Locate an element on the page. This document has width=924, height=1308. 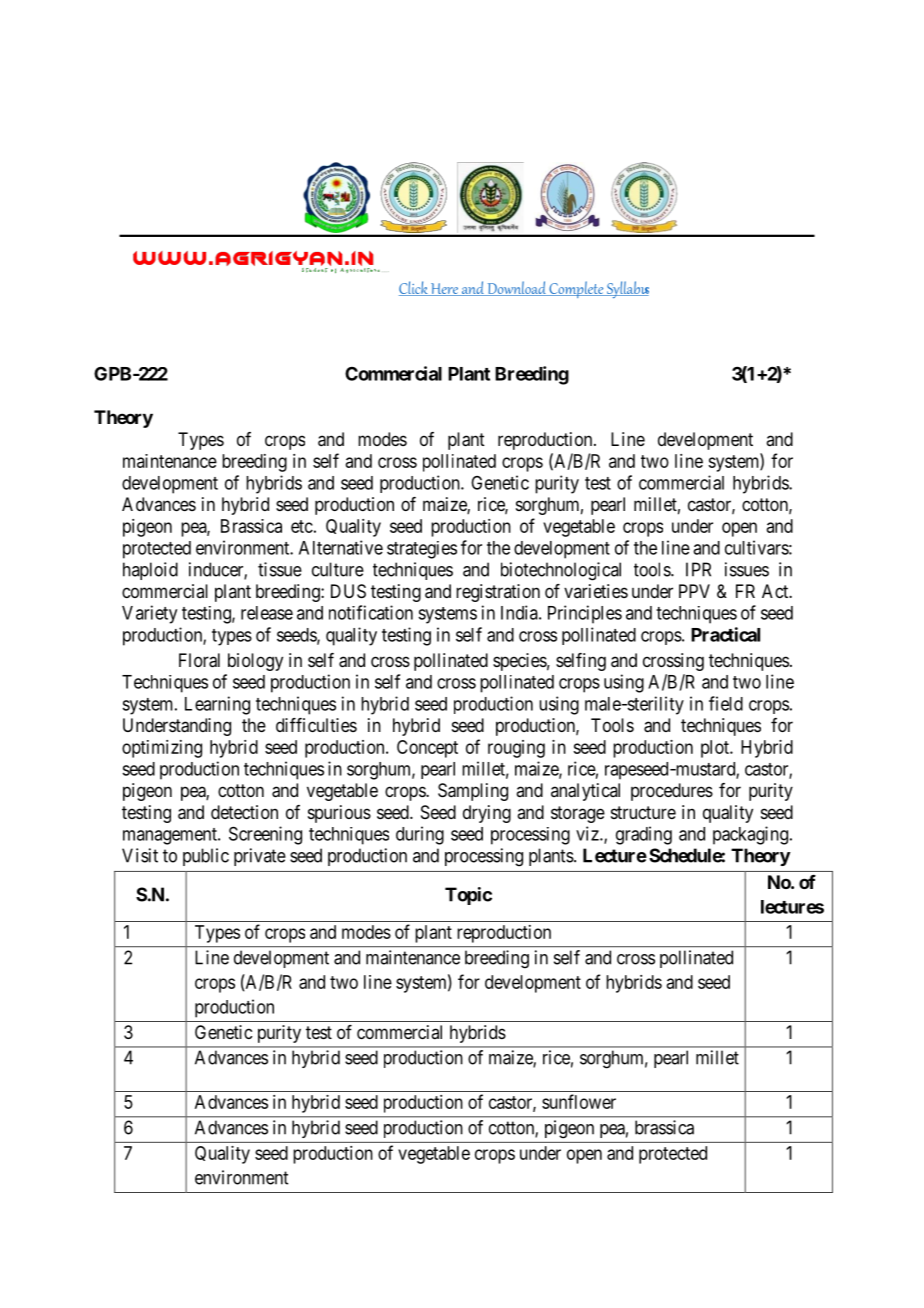
Complete is located at coordinates (576, 289).
